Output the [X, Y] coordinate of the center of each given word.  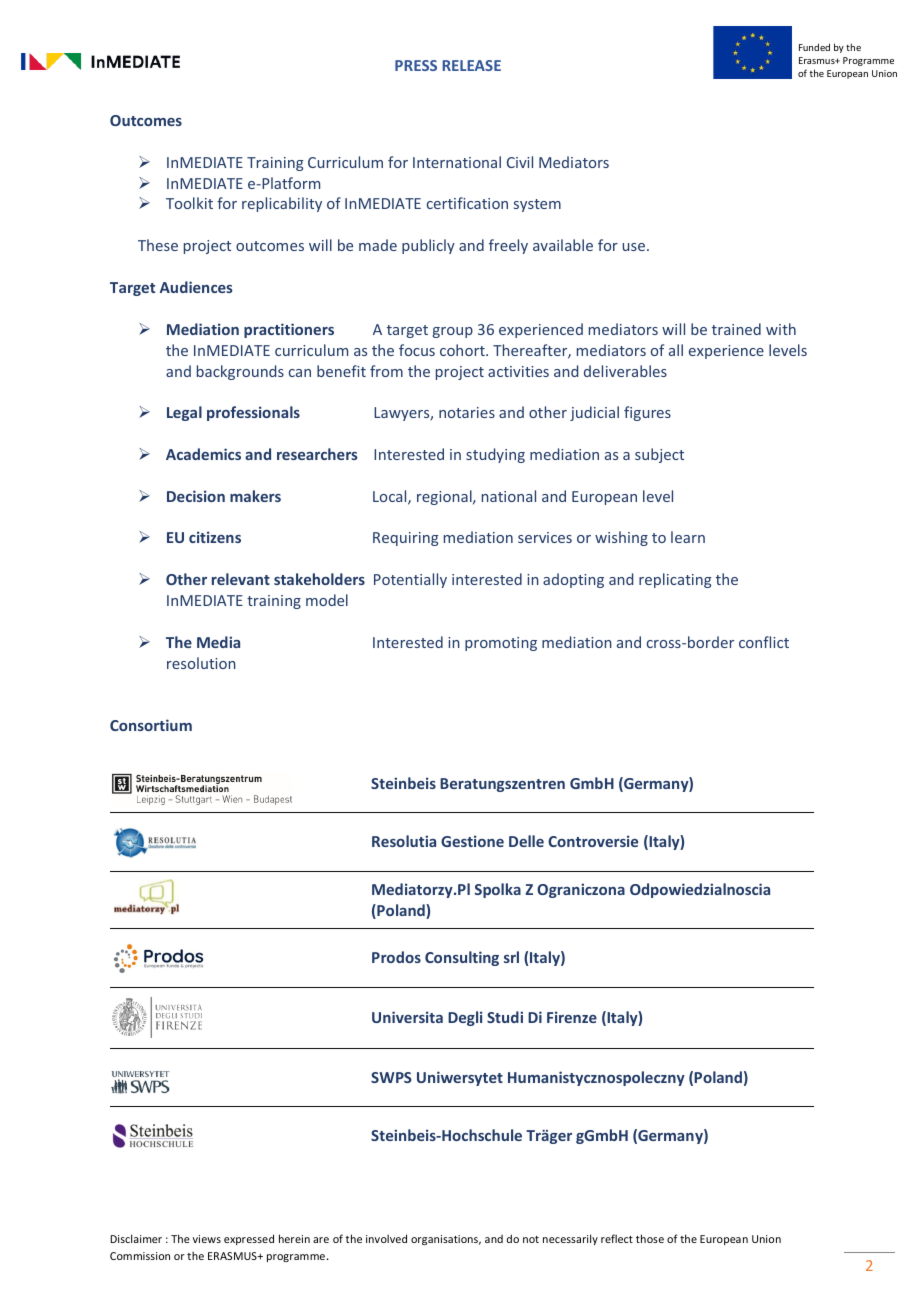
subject [659, 455]
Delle [526, 841]
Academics [203, 454]
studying [495, 455]
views [207, 1239]
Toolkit [189, 203]
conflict [764, 642]
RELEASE [471, 65]
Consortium [151, 725]
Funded [814, 47]
